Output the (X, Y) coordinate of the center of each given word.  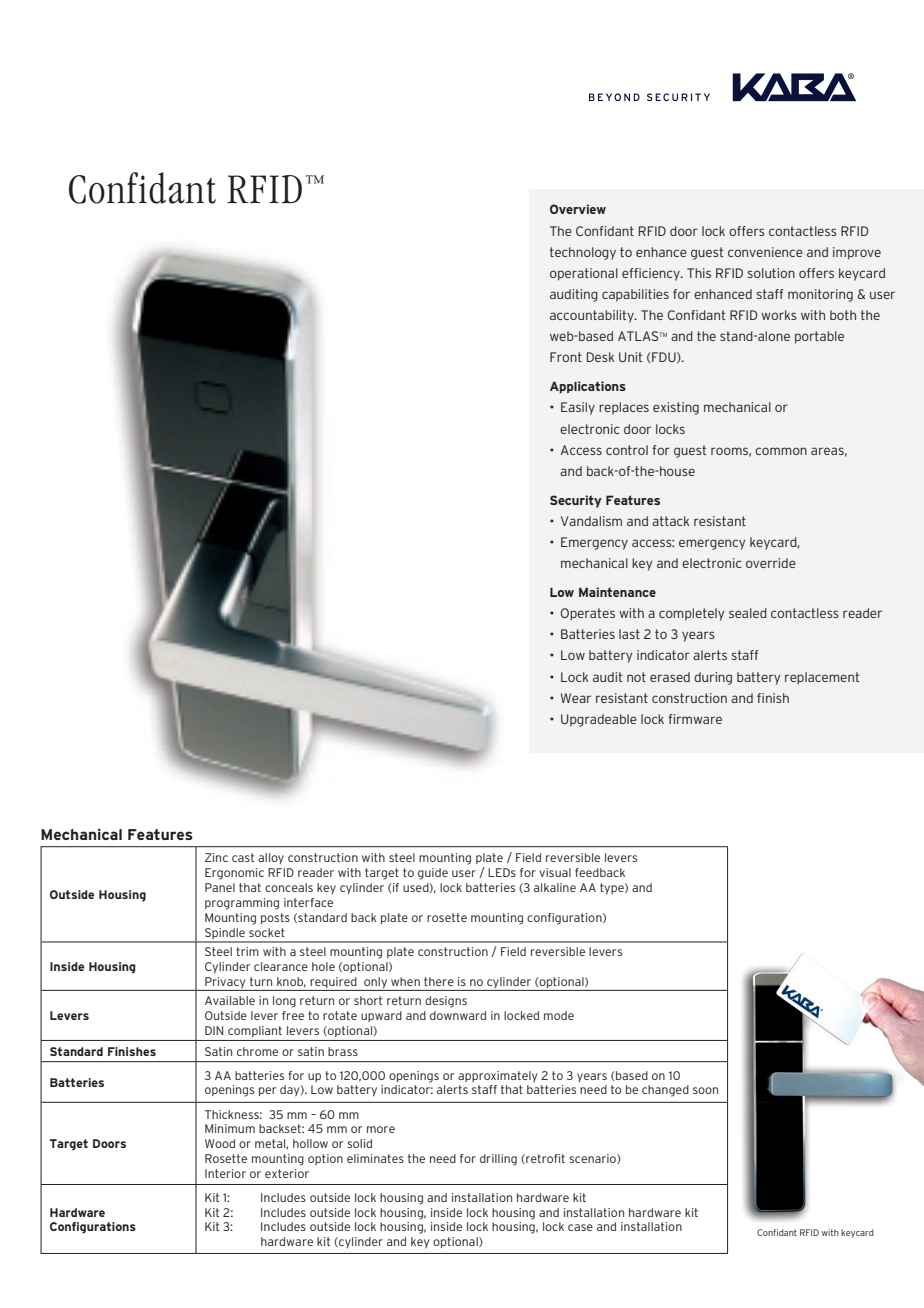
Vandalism (591, 521)
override (771, 563)
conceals (289, 887)
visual (555, 872)
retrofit (544, 1159)
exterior (287, 1173)
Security (576, 501)
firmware (695, 719)
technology (583, 253)
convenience (765, 252)
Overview (578, 209)
